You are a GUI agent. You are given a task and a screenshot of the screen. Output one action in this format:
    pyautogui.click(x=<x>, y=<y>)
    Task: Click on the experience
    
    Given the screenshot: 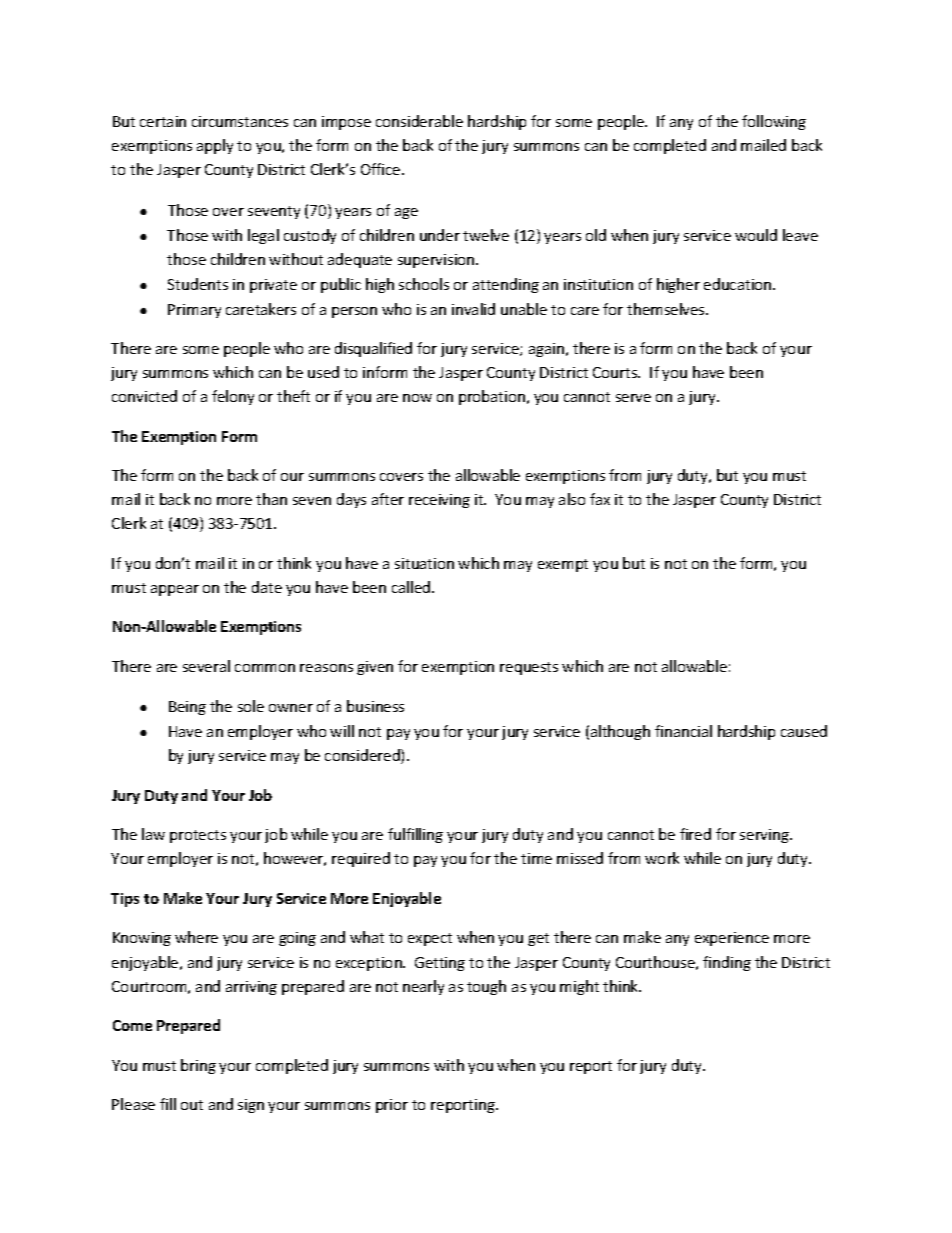 What is the action you would take?
    pyautogui.click(x=732, y=939)
